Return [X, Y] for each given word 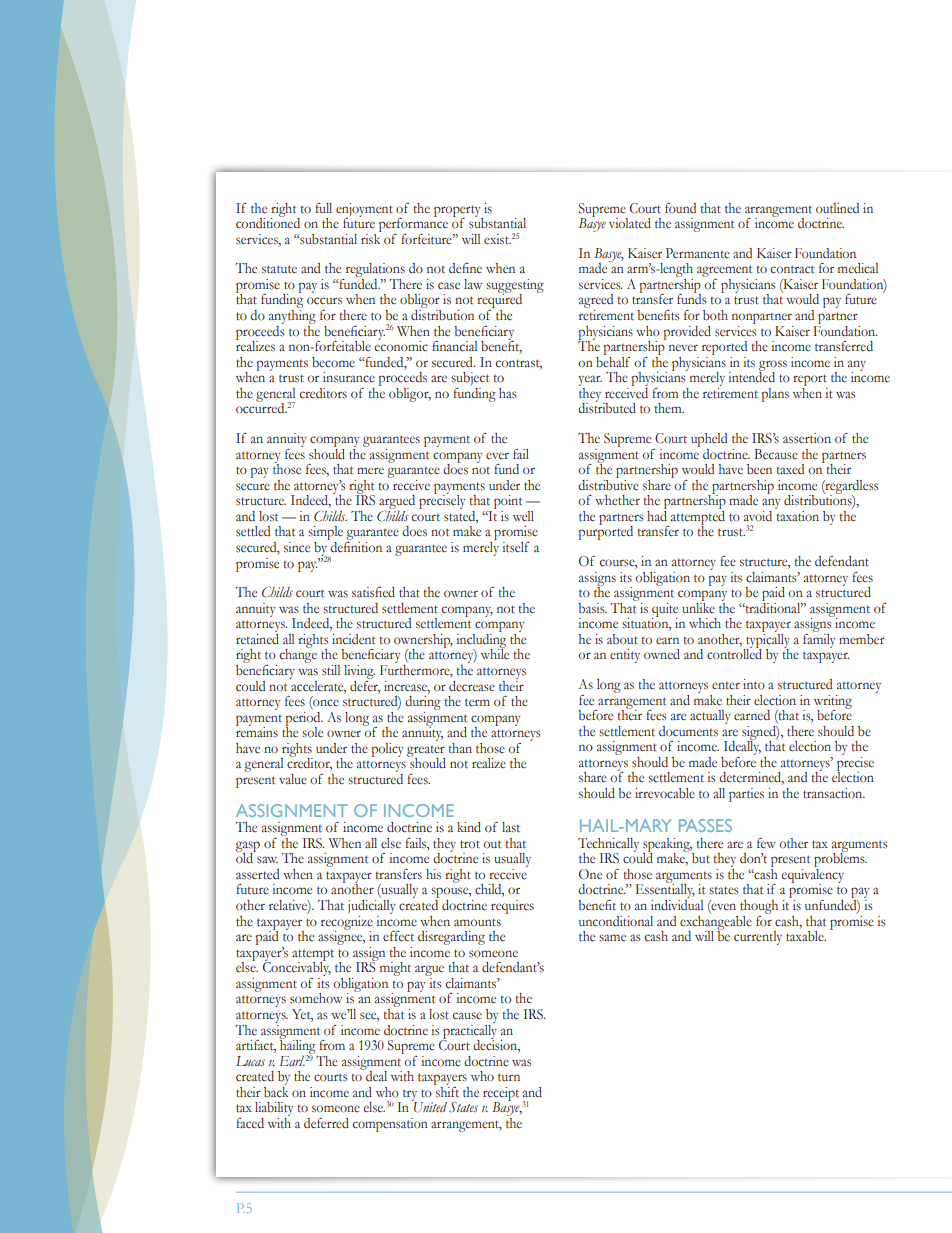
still [331, 670]
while [495, 653]
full [323, 208]
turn [509, 1077]
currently [758, 938]
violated [630, 223]
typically [767, 640]
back [276, 1091]
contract [792, 269]
